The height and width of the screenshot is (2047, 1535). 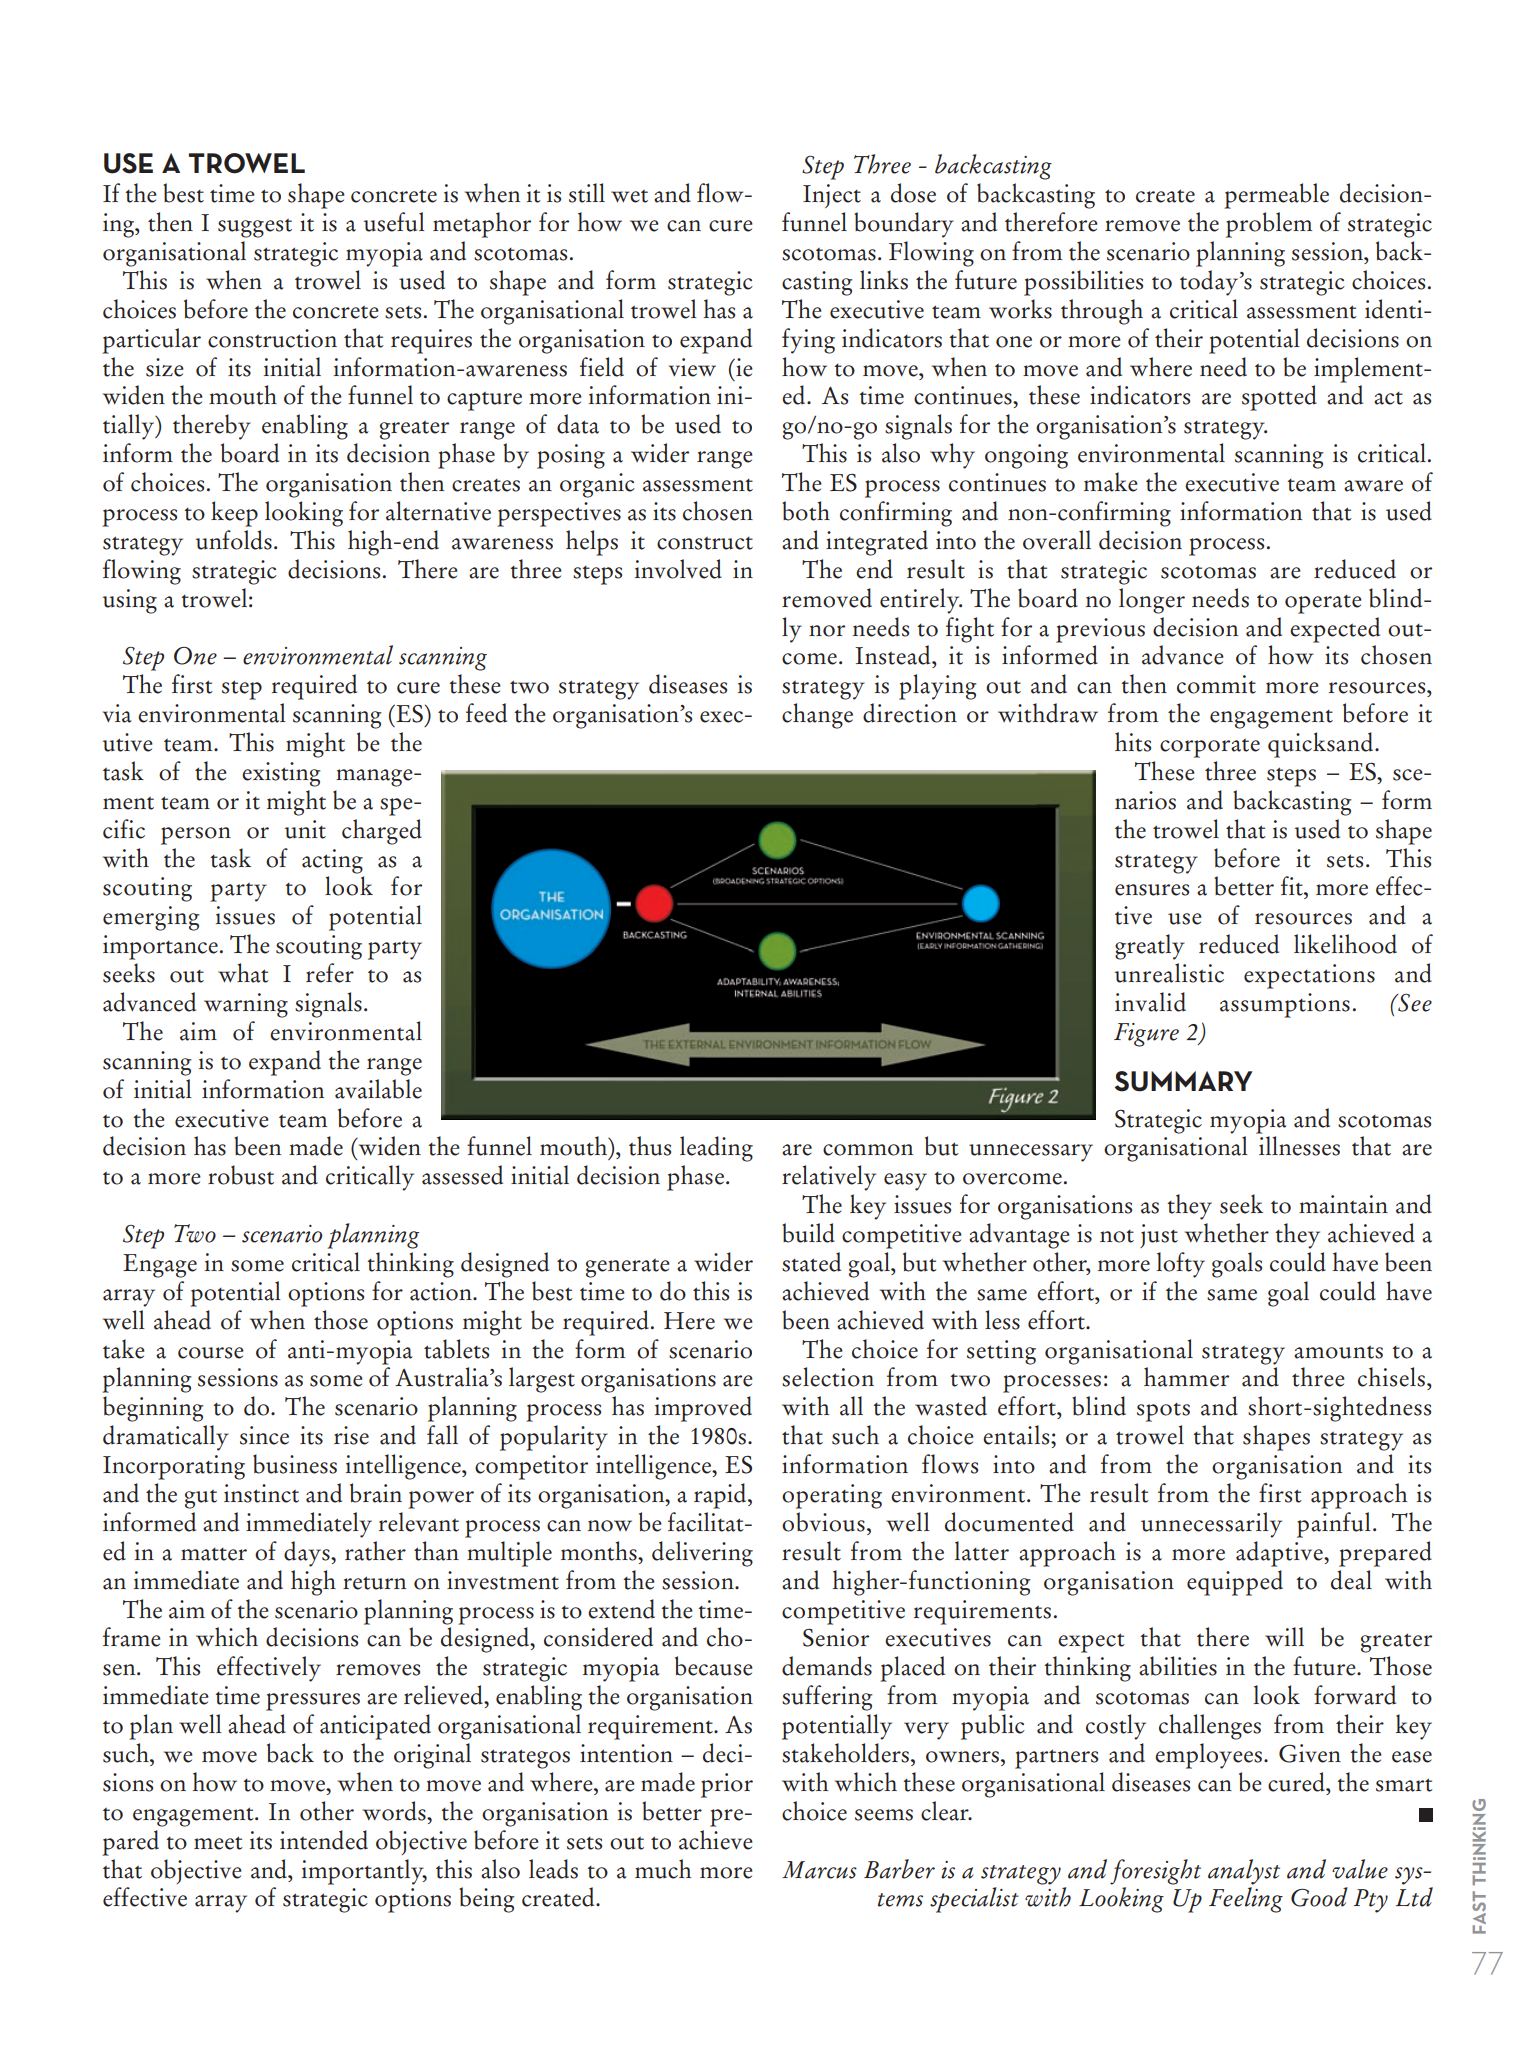 What do you see at coordinates (324, 1840) in the screenshot?
I see `intended` at bounding box center [324, 1840].
